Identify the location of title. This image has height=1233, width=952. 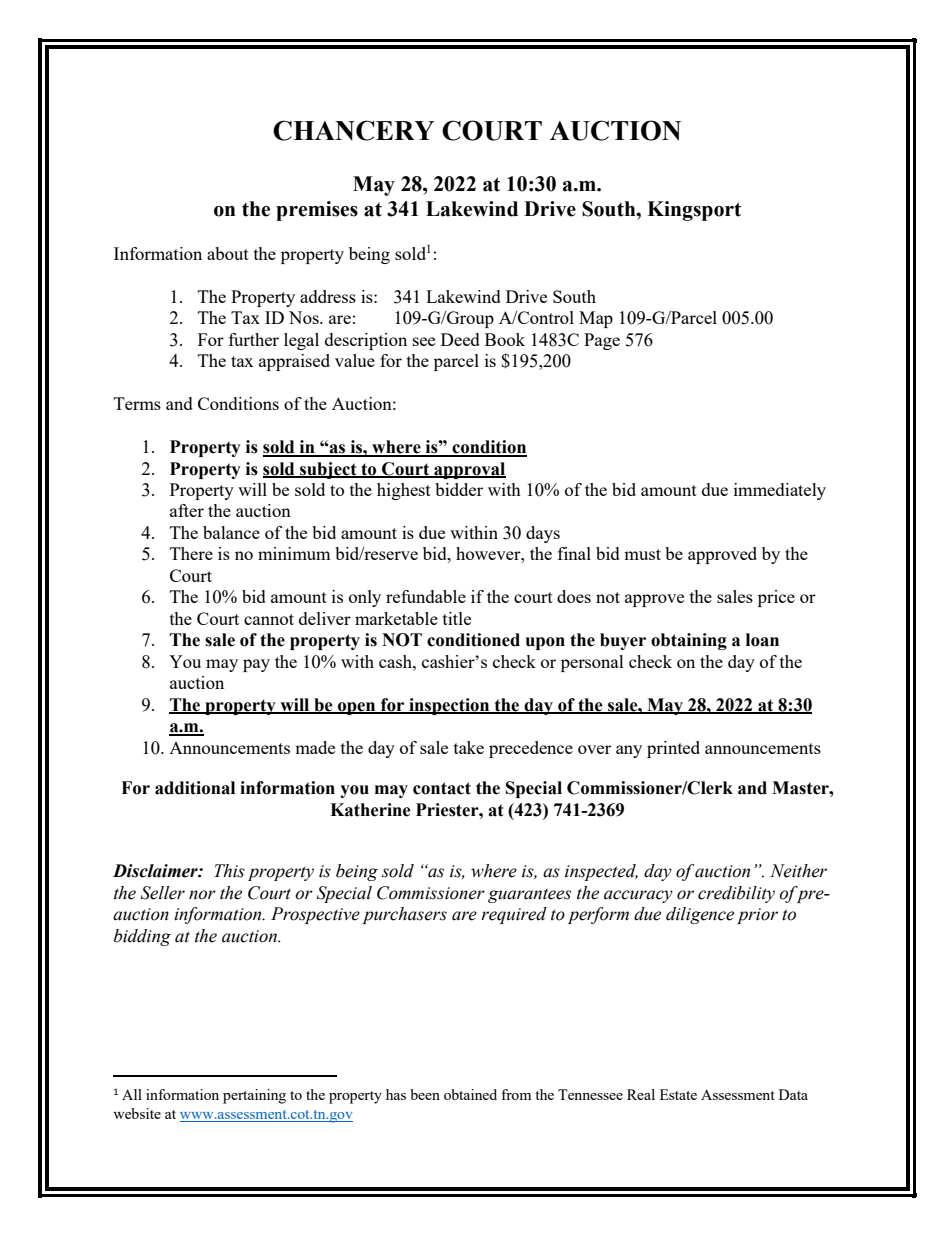
(457, 618).
